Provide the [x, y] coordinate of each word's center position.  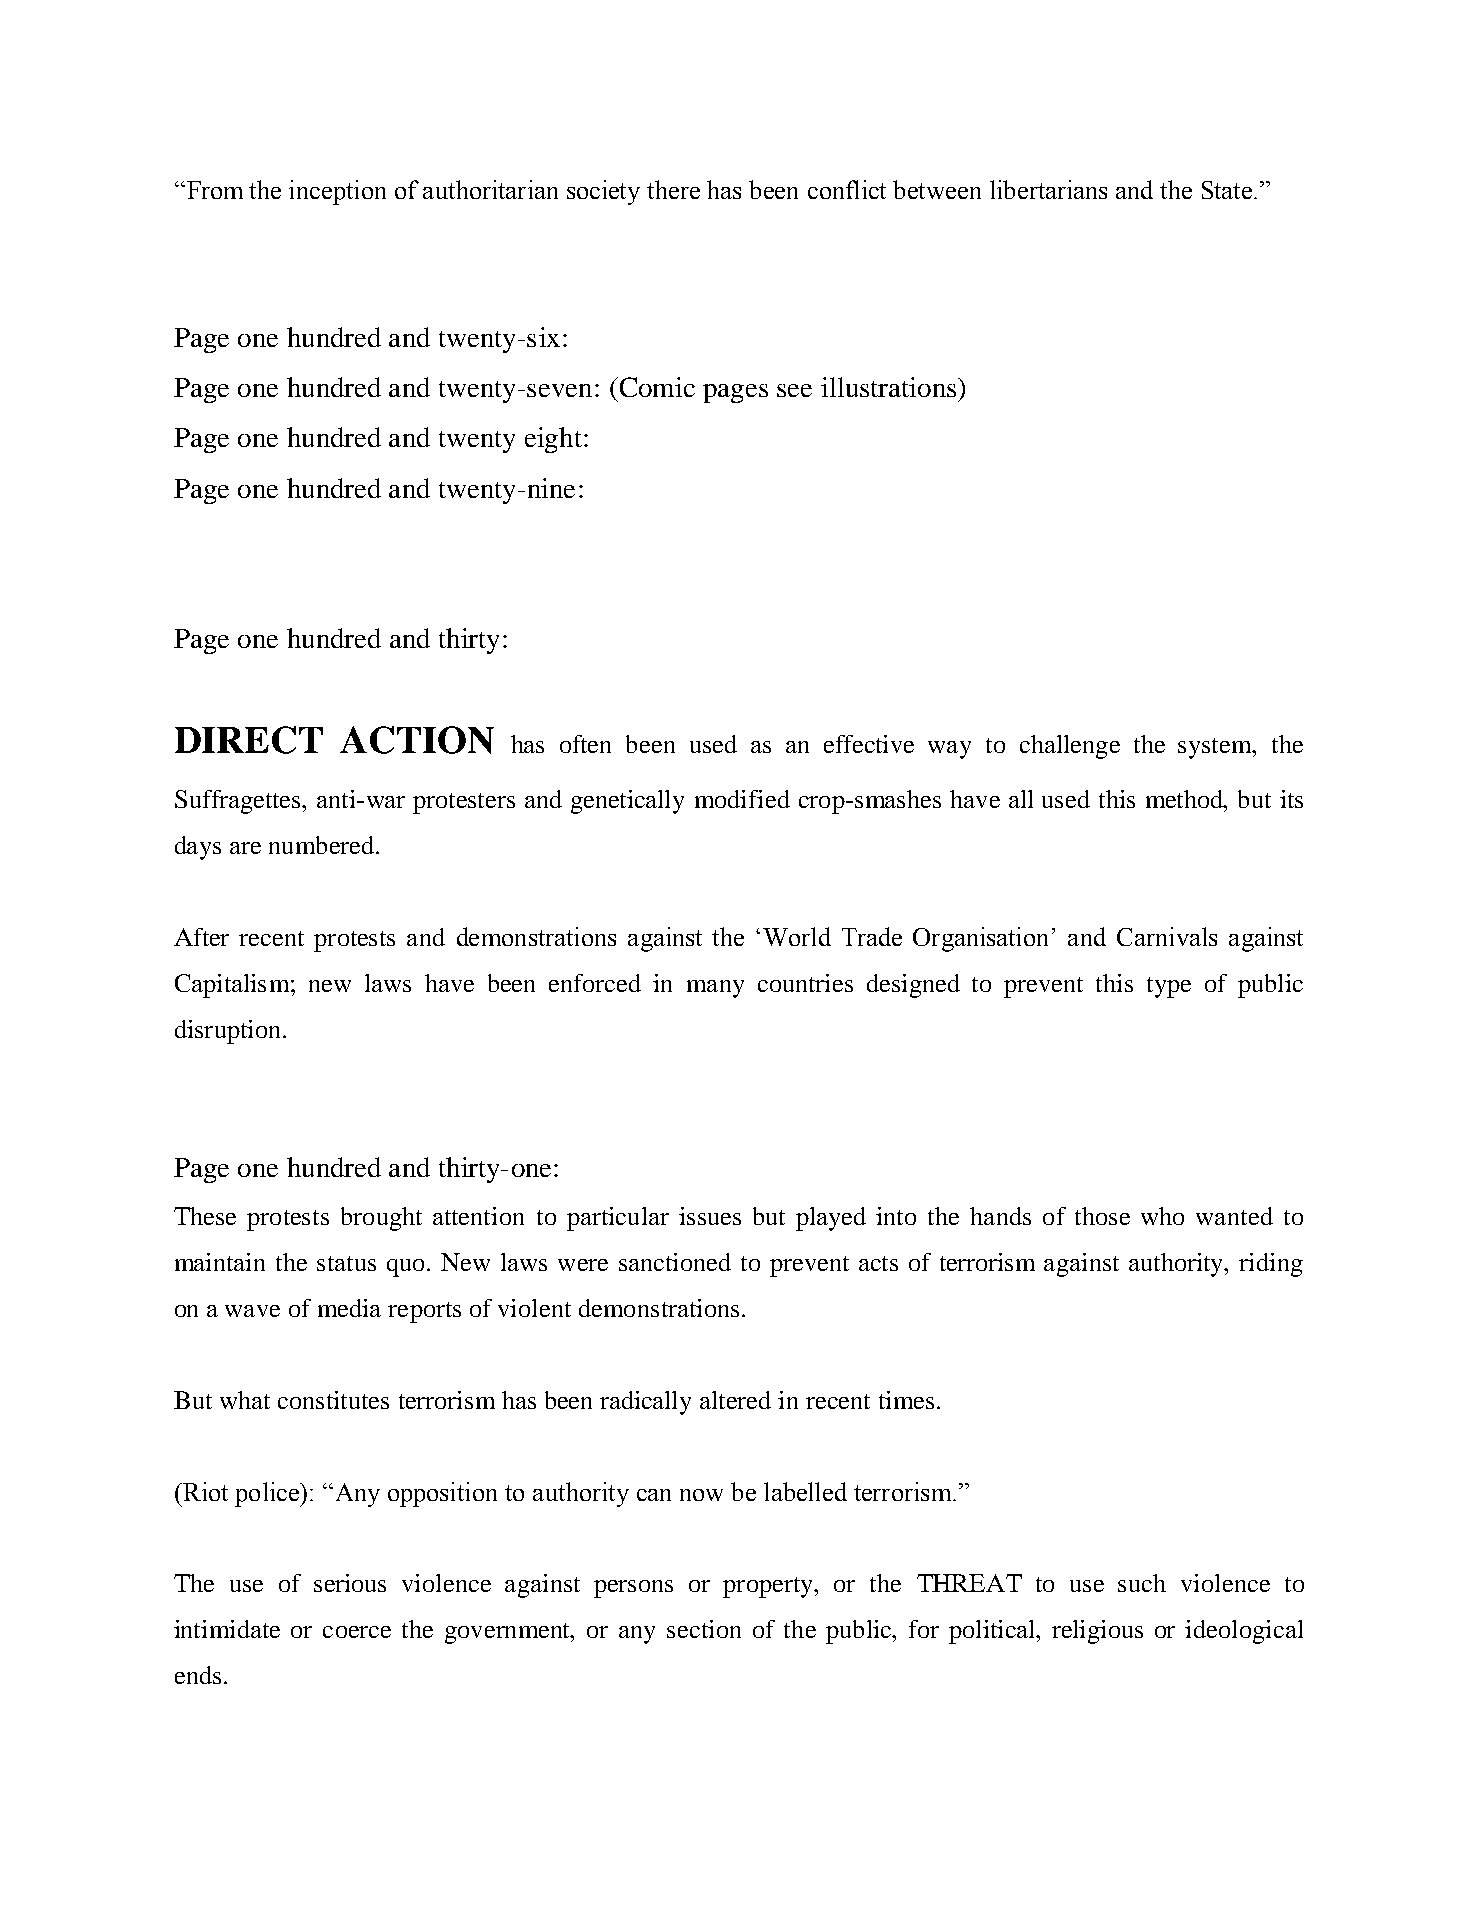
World [797, 936]
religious [1097, 1632]
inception [337, 192]
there [673, 189]
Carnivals [1167, 936]
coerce [357, 1632]
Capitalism [233, 986]
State [1227, 190]
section [704, 1629]
